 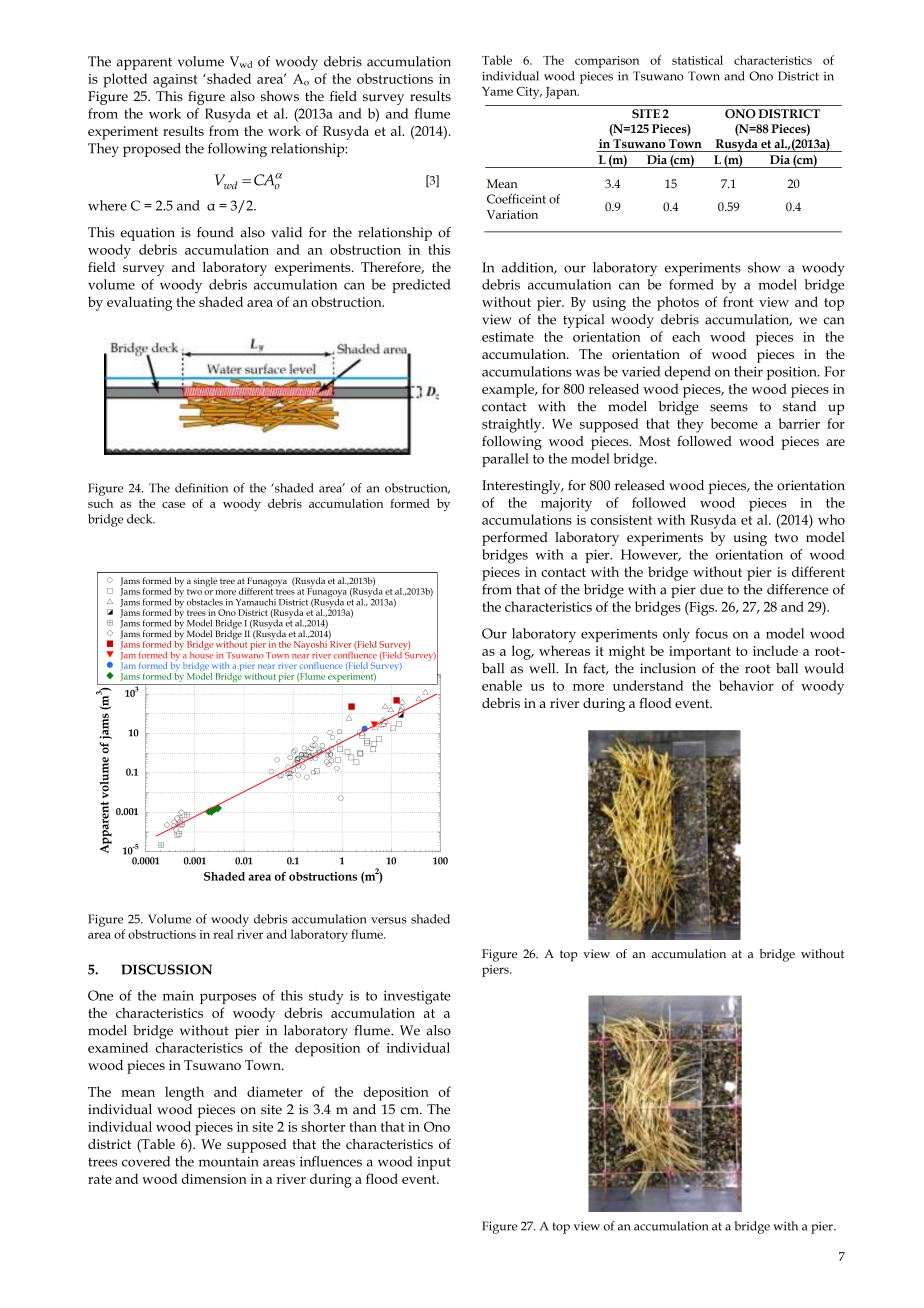 I want to click on parallel, so click(x=505, y=460).
